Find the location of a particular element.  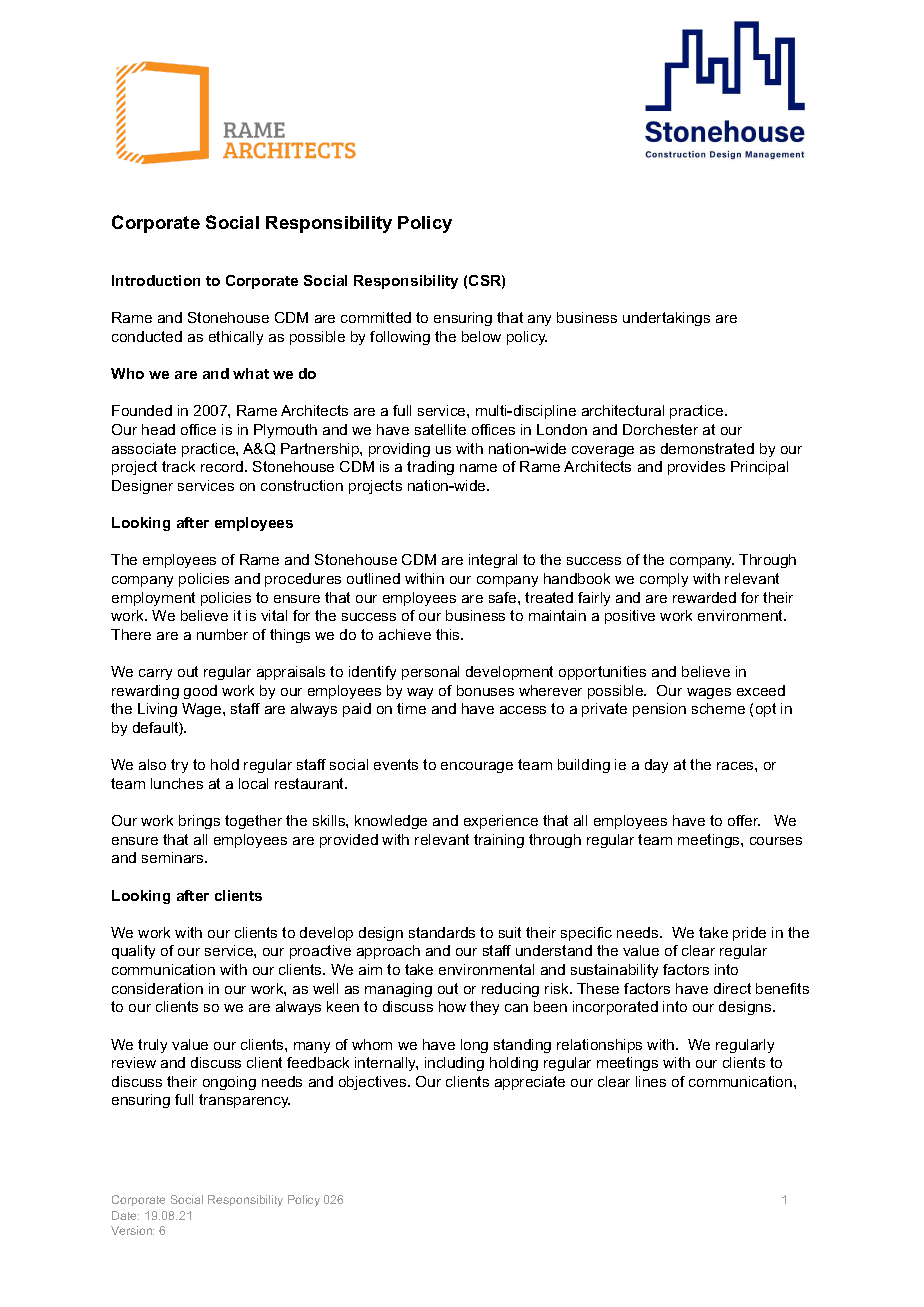

try is located at coordinates (179, 766).
